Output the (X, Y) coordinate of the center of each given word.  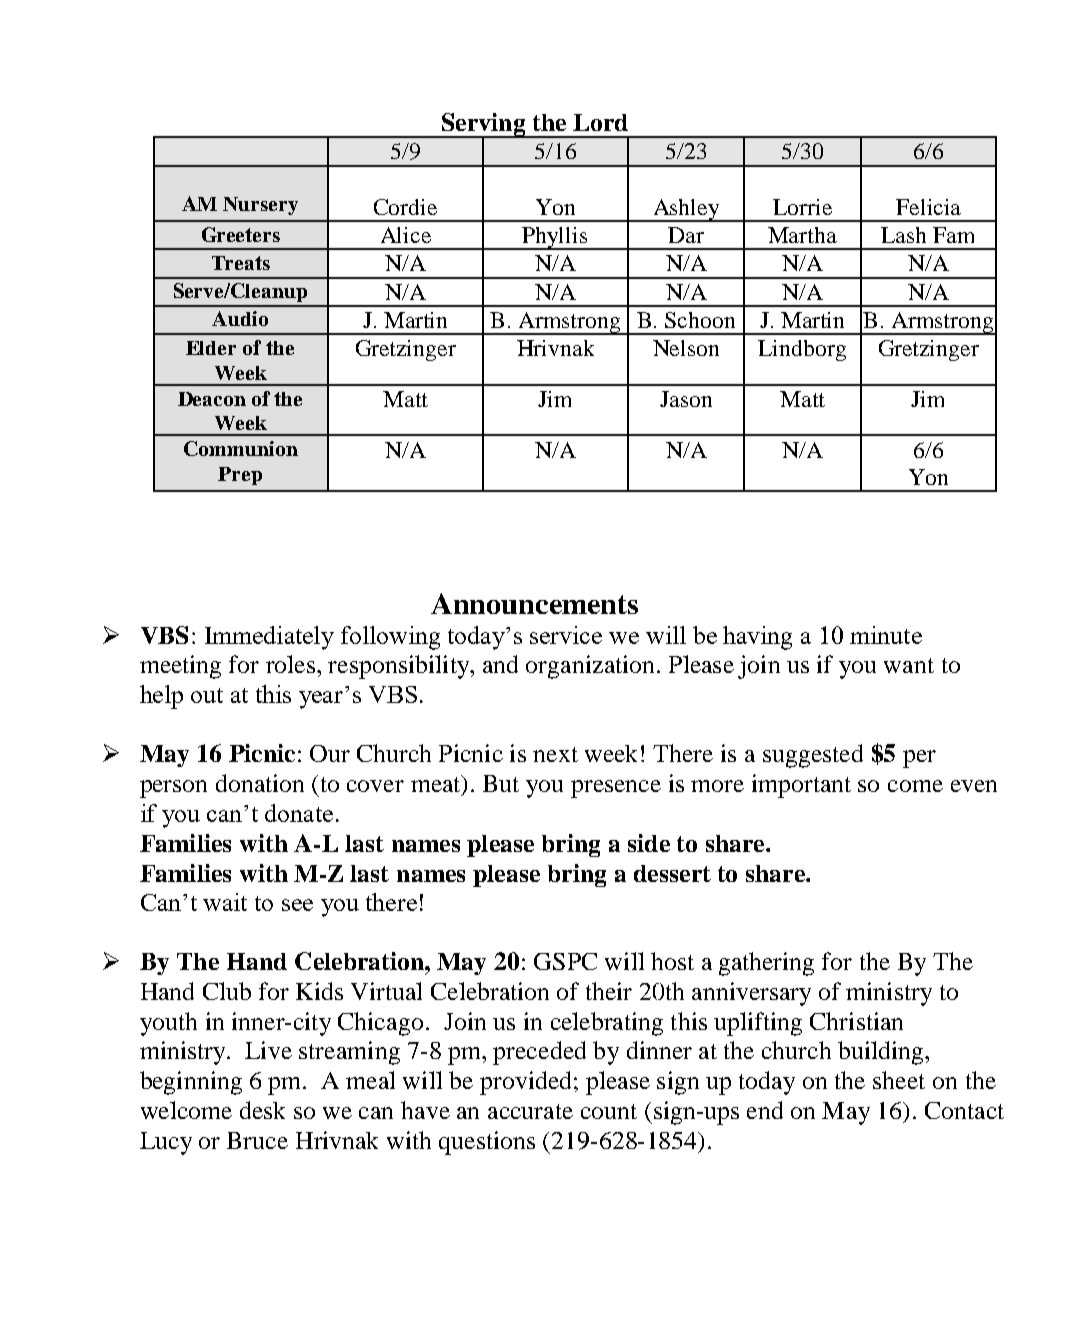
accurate (530, 1111)
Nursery (260, 206)
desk (262, 1110)
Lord (600, 122)
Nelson (686, 348)
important (801, 786)
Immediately (269, 638)
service (566, 635)
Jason (686, 399)
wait (225, 902)
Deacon (212, 399)
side (649, 843)
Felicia (928, 207)
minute (886, 635)
